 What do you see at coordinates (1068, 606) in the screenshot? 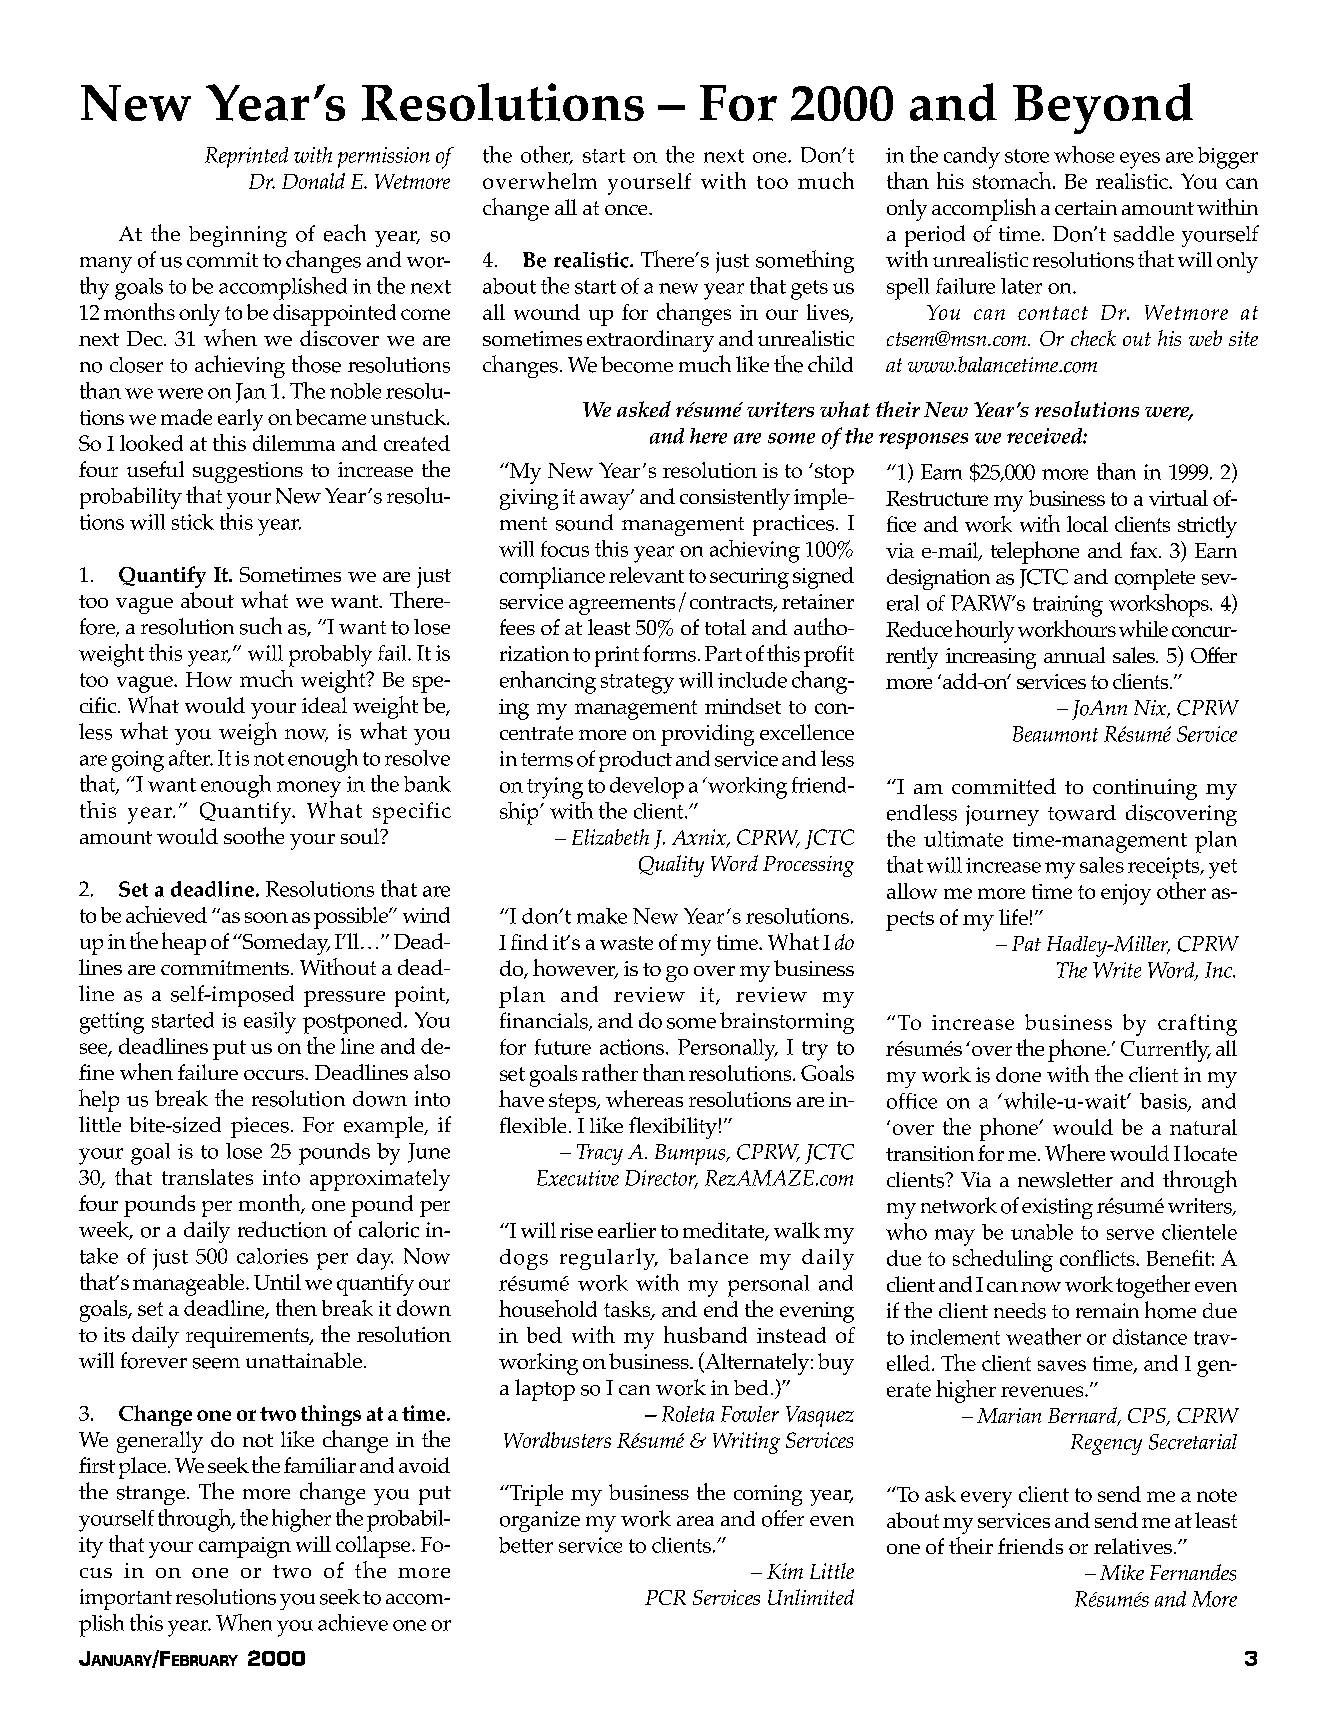
I see `training` at bounding box center [1068, 606].
